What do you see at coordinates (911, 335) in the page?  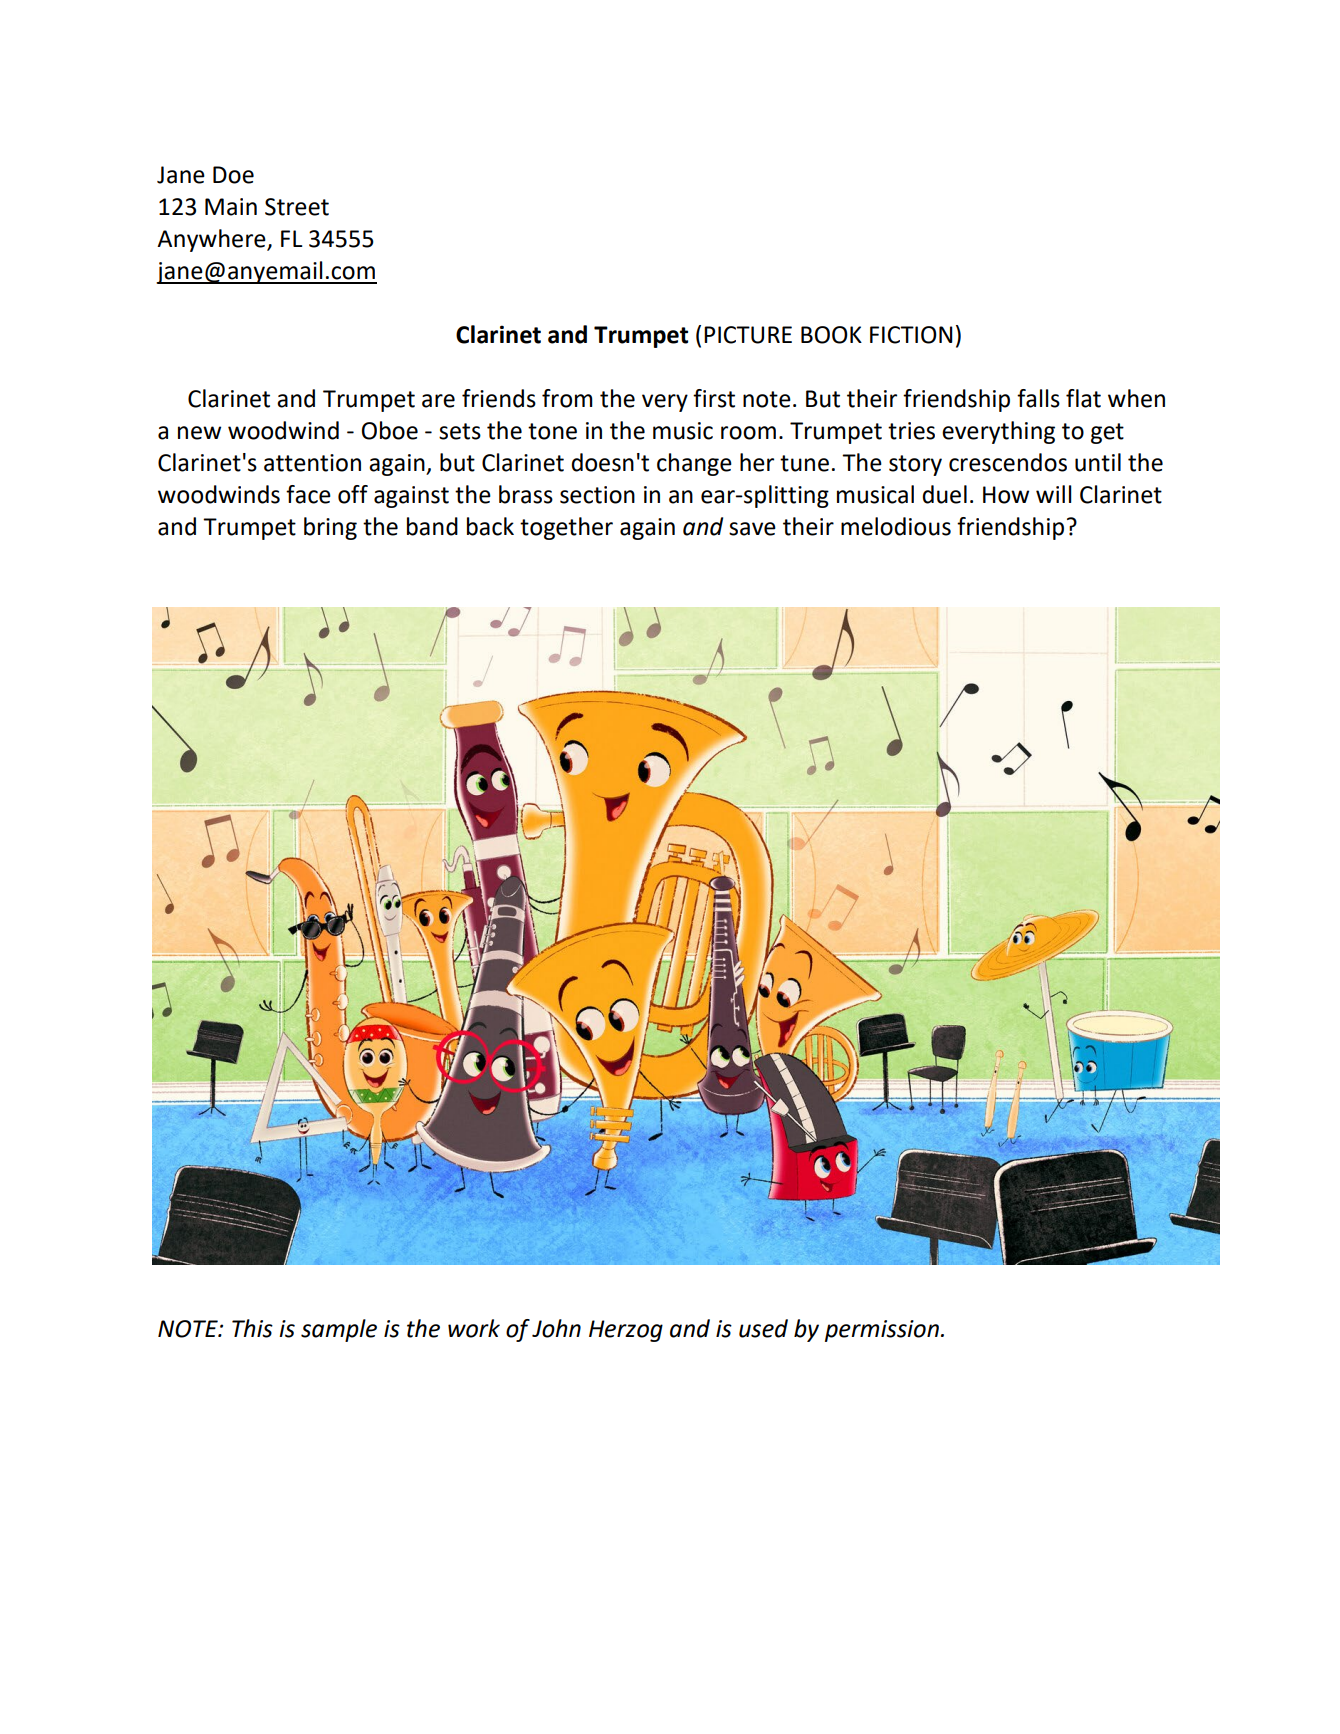 I see `FICTION` at bounding box center [911, 335].
